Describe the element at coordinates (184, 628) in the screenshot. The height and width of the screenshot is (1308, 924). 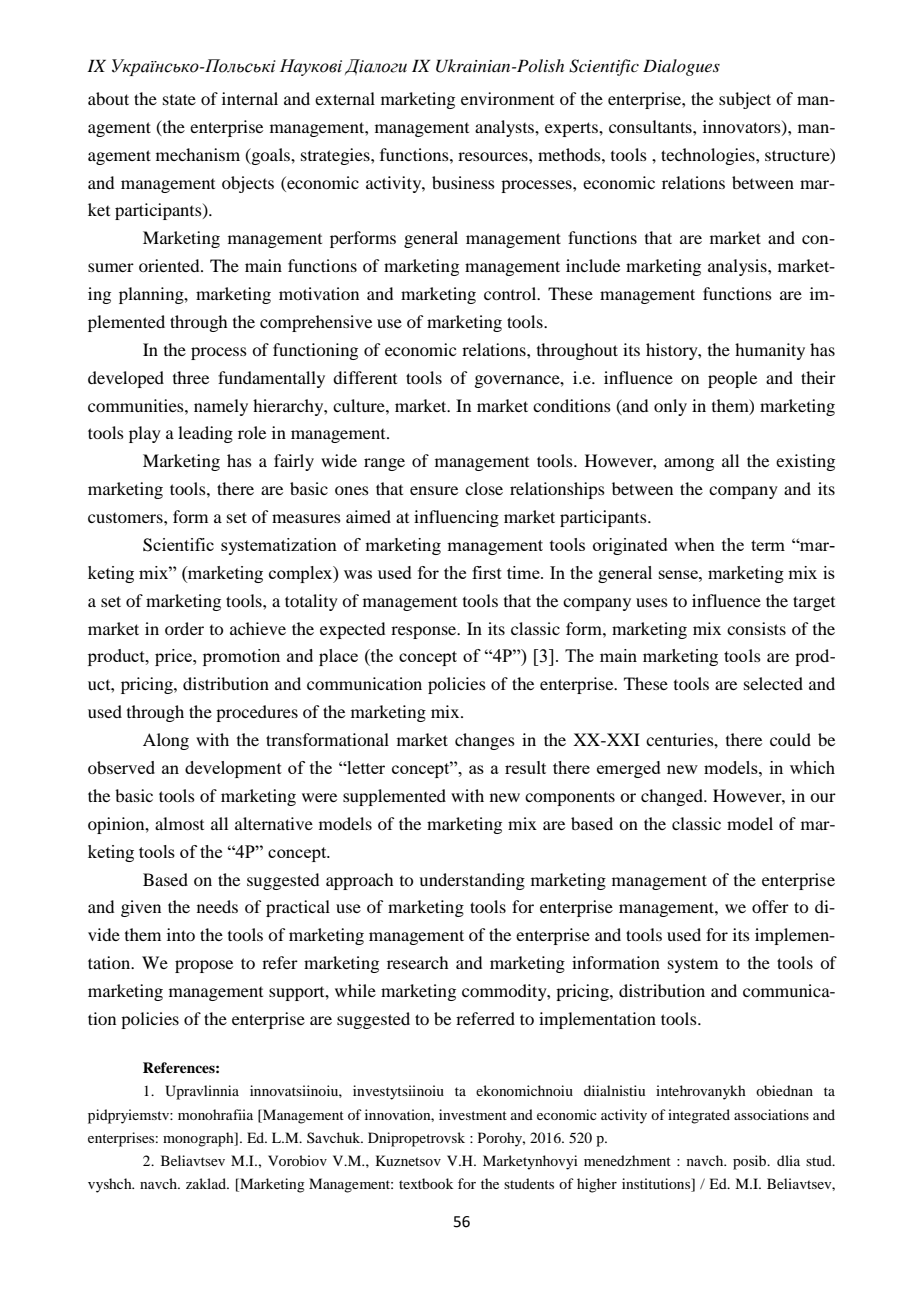
I see `order` at that location.
